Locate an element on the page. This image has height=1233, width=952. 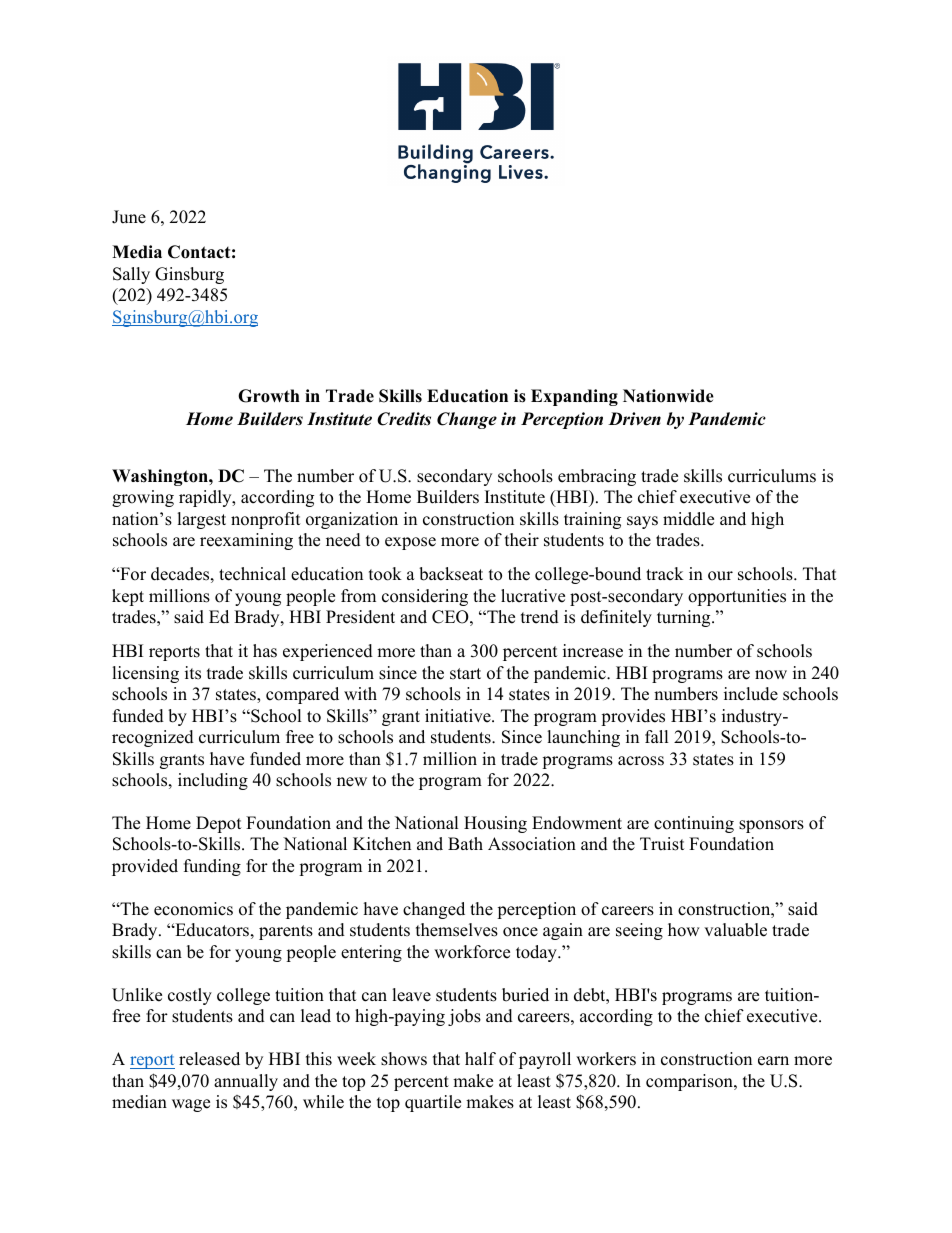
continuing is located at coordinates (694, 824).
